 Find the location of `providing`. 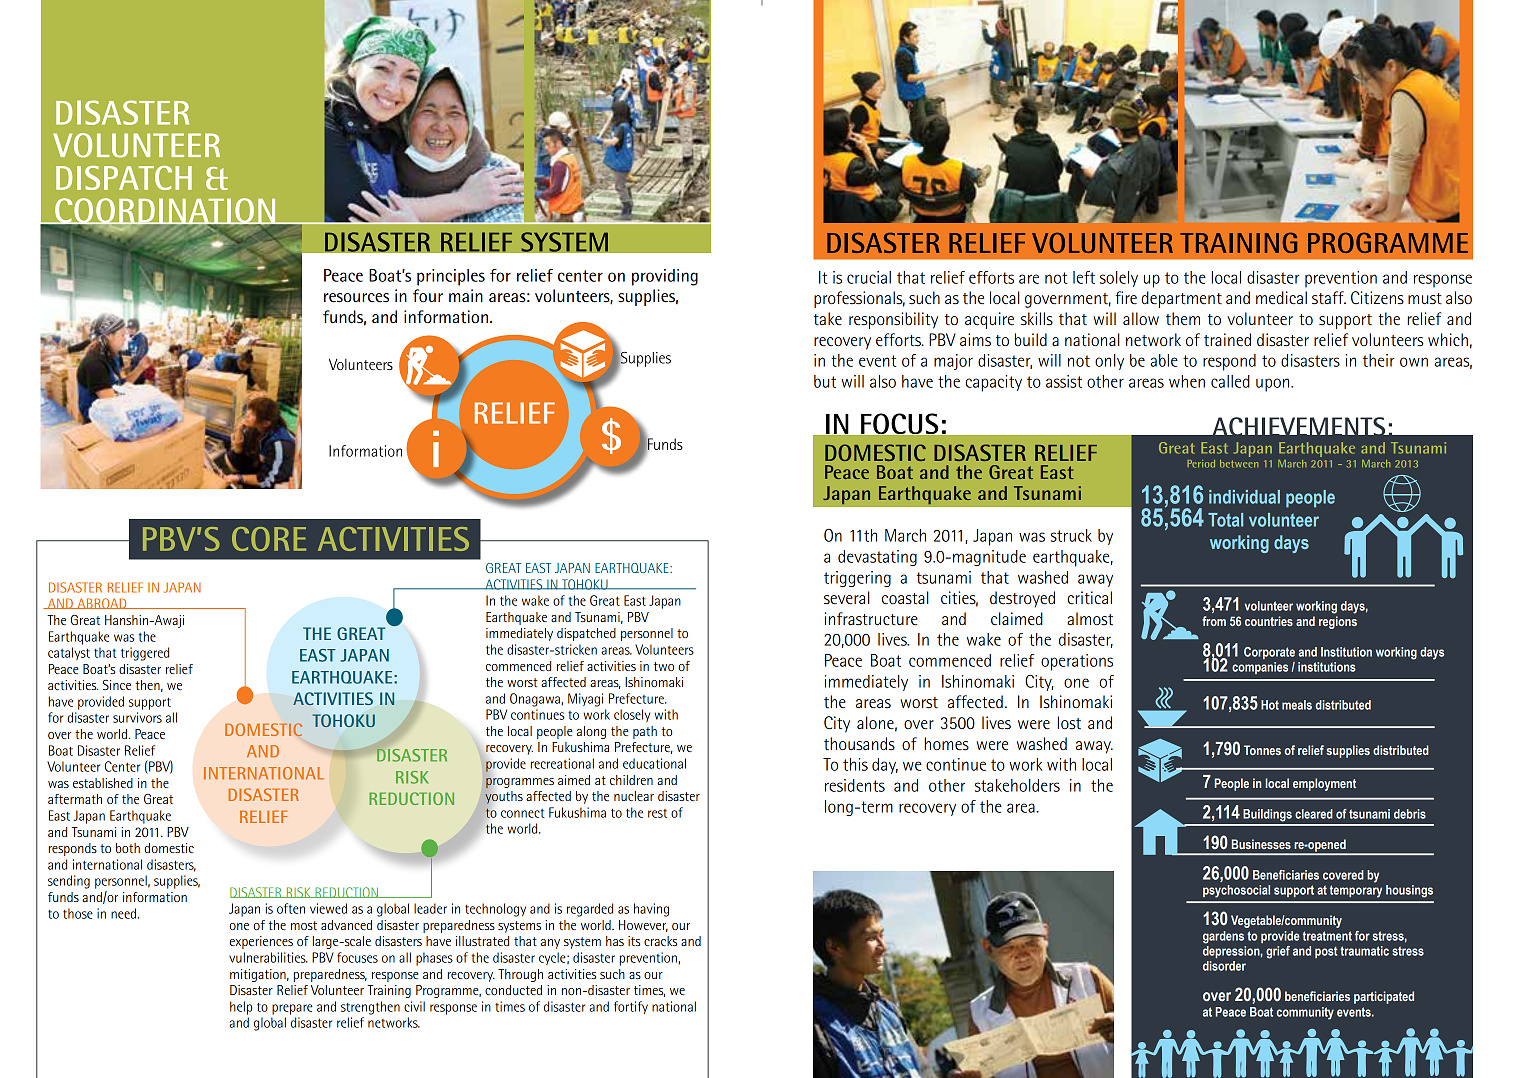

providing is located at coordinates (665, 277).
